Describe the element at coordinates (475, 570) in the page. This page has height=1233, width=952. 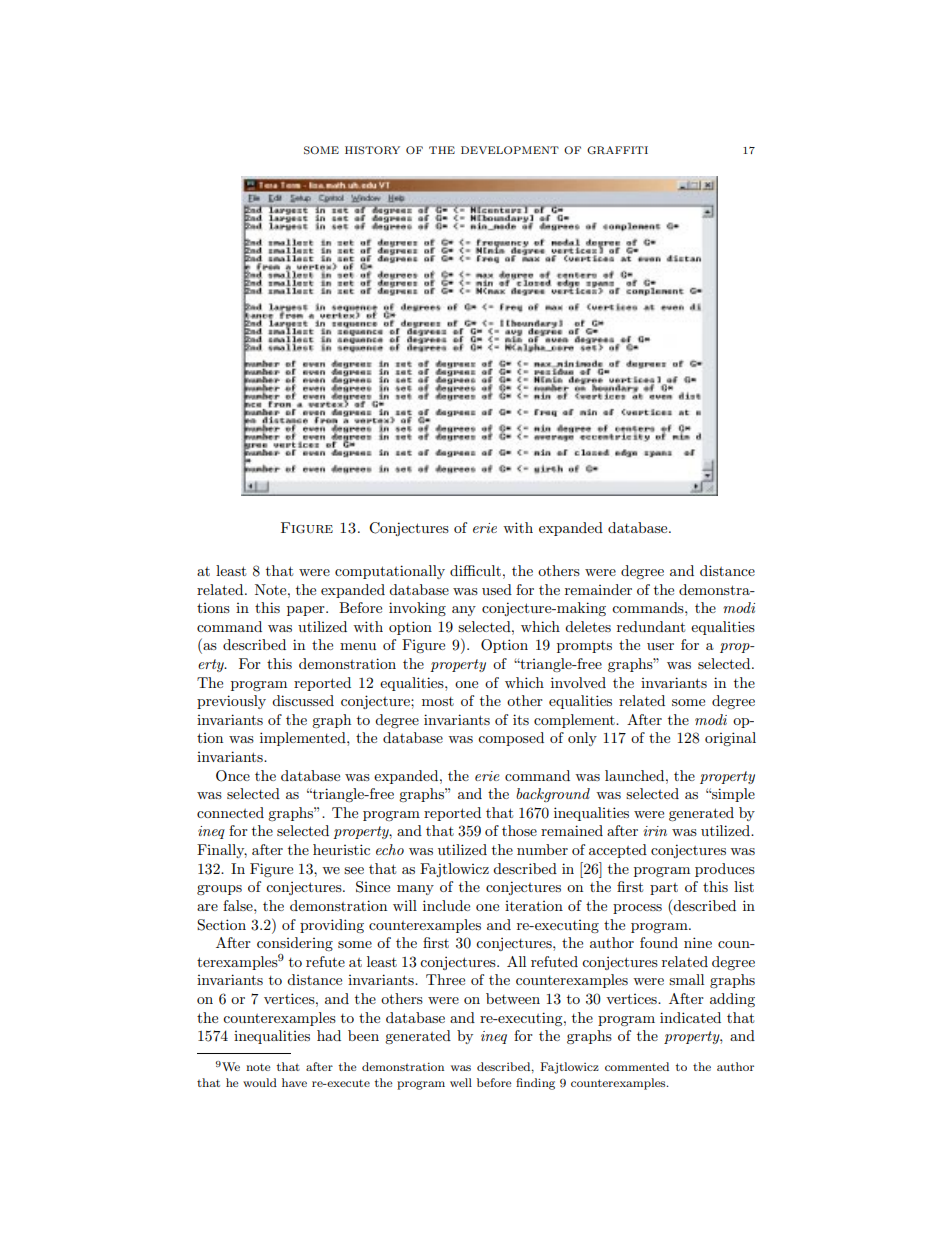
I see `difficult` at that location.
